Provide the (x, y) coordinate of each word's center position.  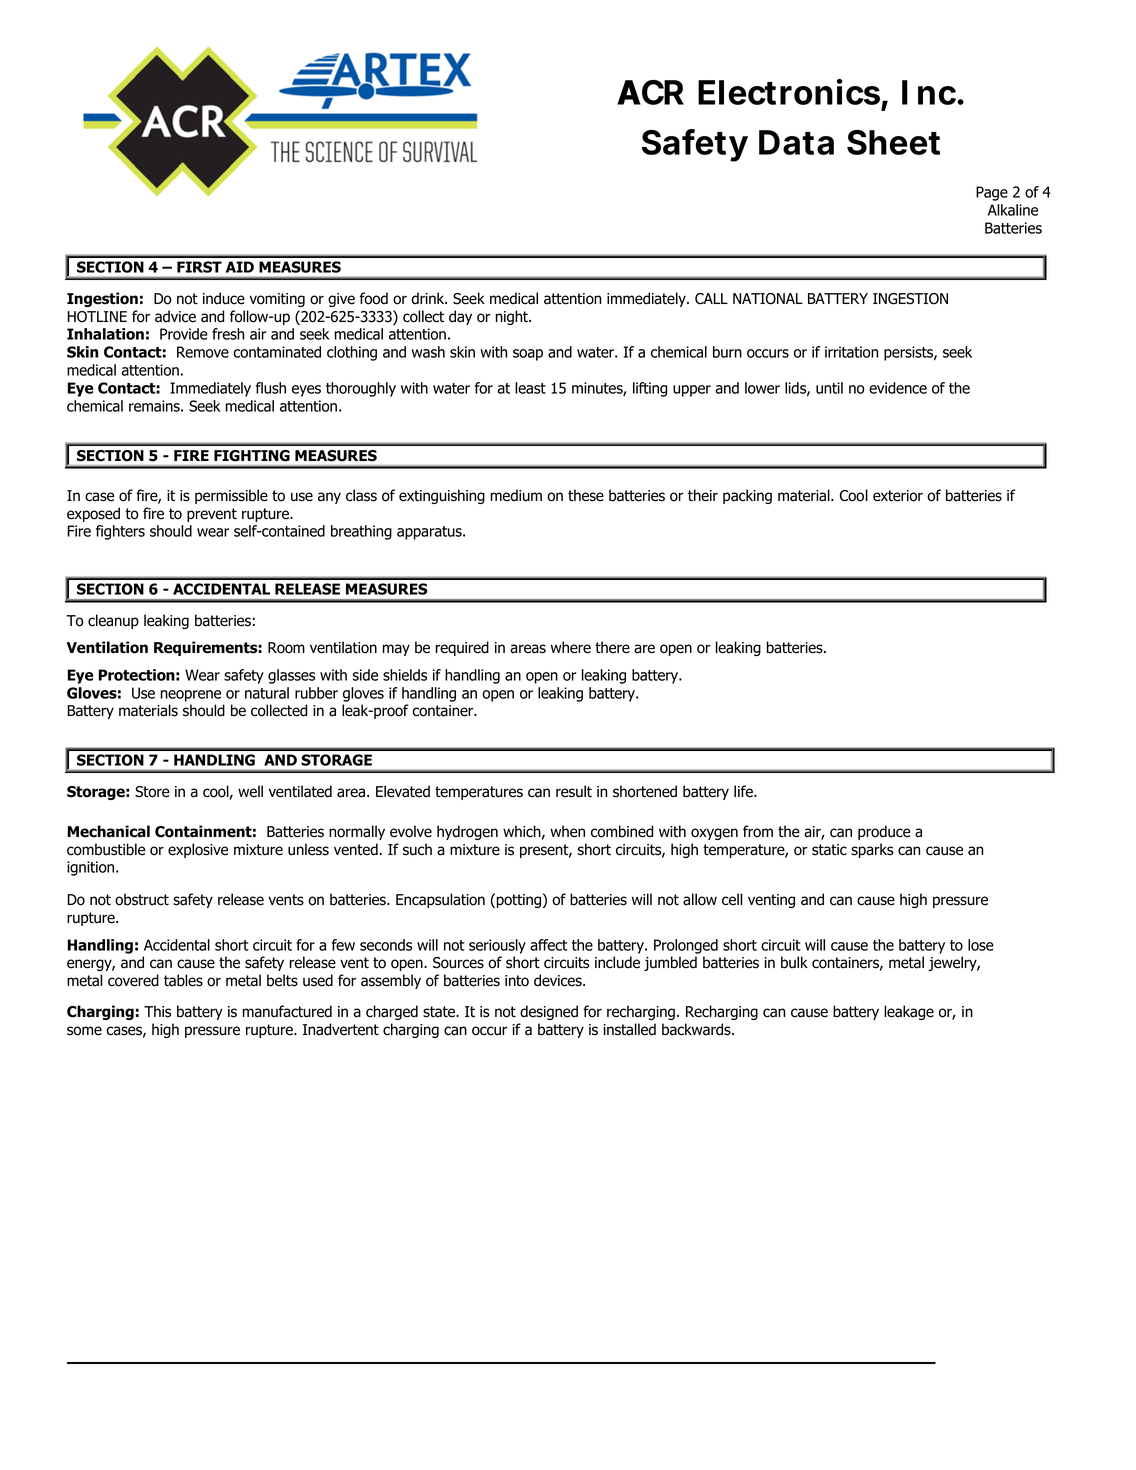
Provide (184, 334)
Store (152, 792)
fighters (120, 532)
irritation (852, 352)
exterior (898, 496)
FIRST (199, 267)
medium (516, 495)
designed (549, 1012)
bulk (794, 962)
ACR (650, 92)
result (574, 791)
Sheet (893, 142)
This (157, 1011)
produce (884, 832)
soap (528, 355)
